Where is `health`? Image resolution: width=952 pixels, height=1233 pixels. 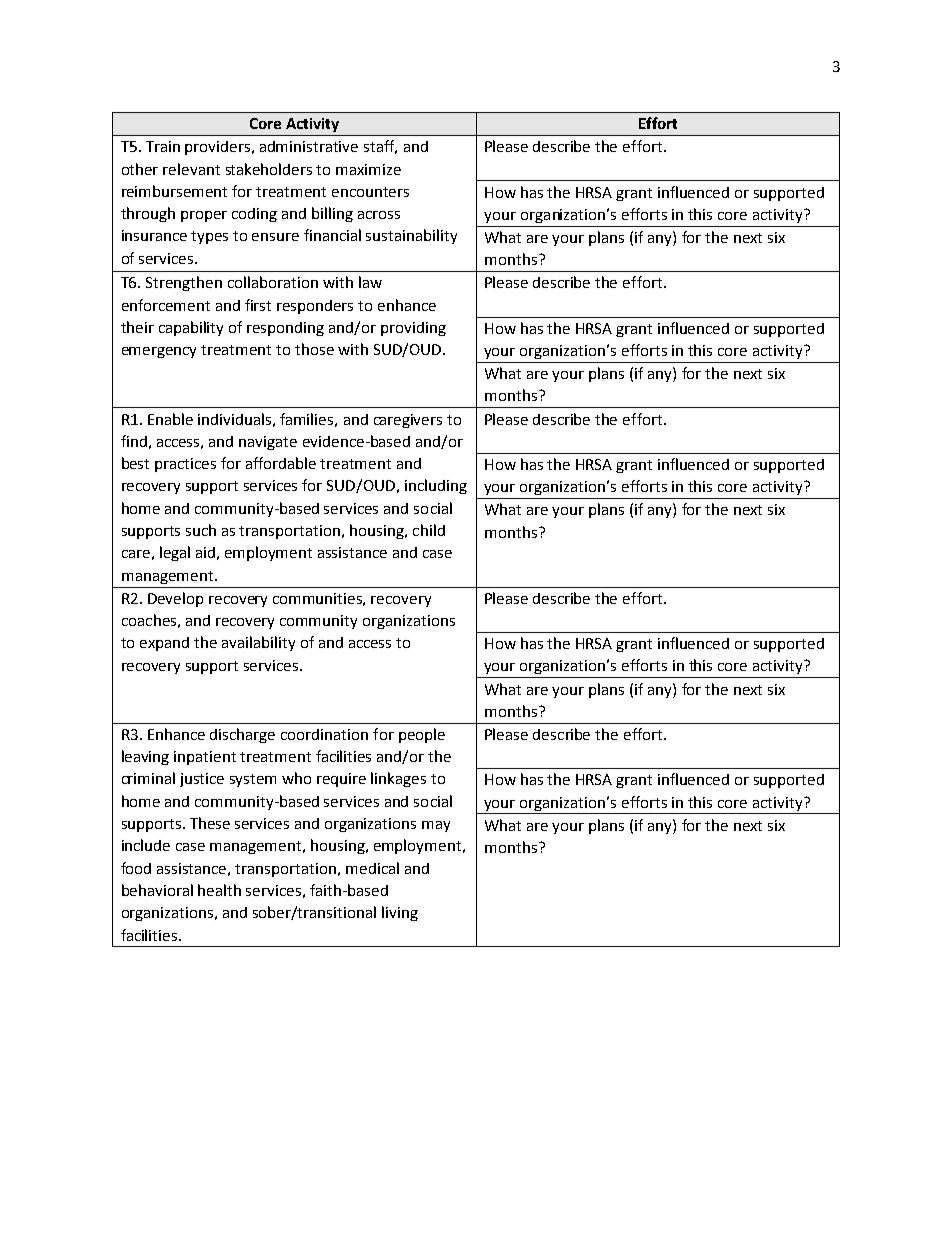
health is located at coordinates (219, 890).
